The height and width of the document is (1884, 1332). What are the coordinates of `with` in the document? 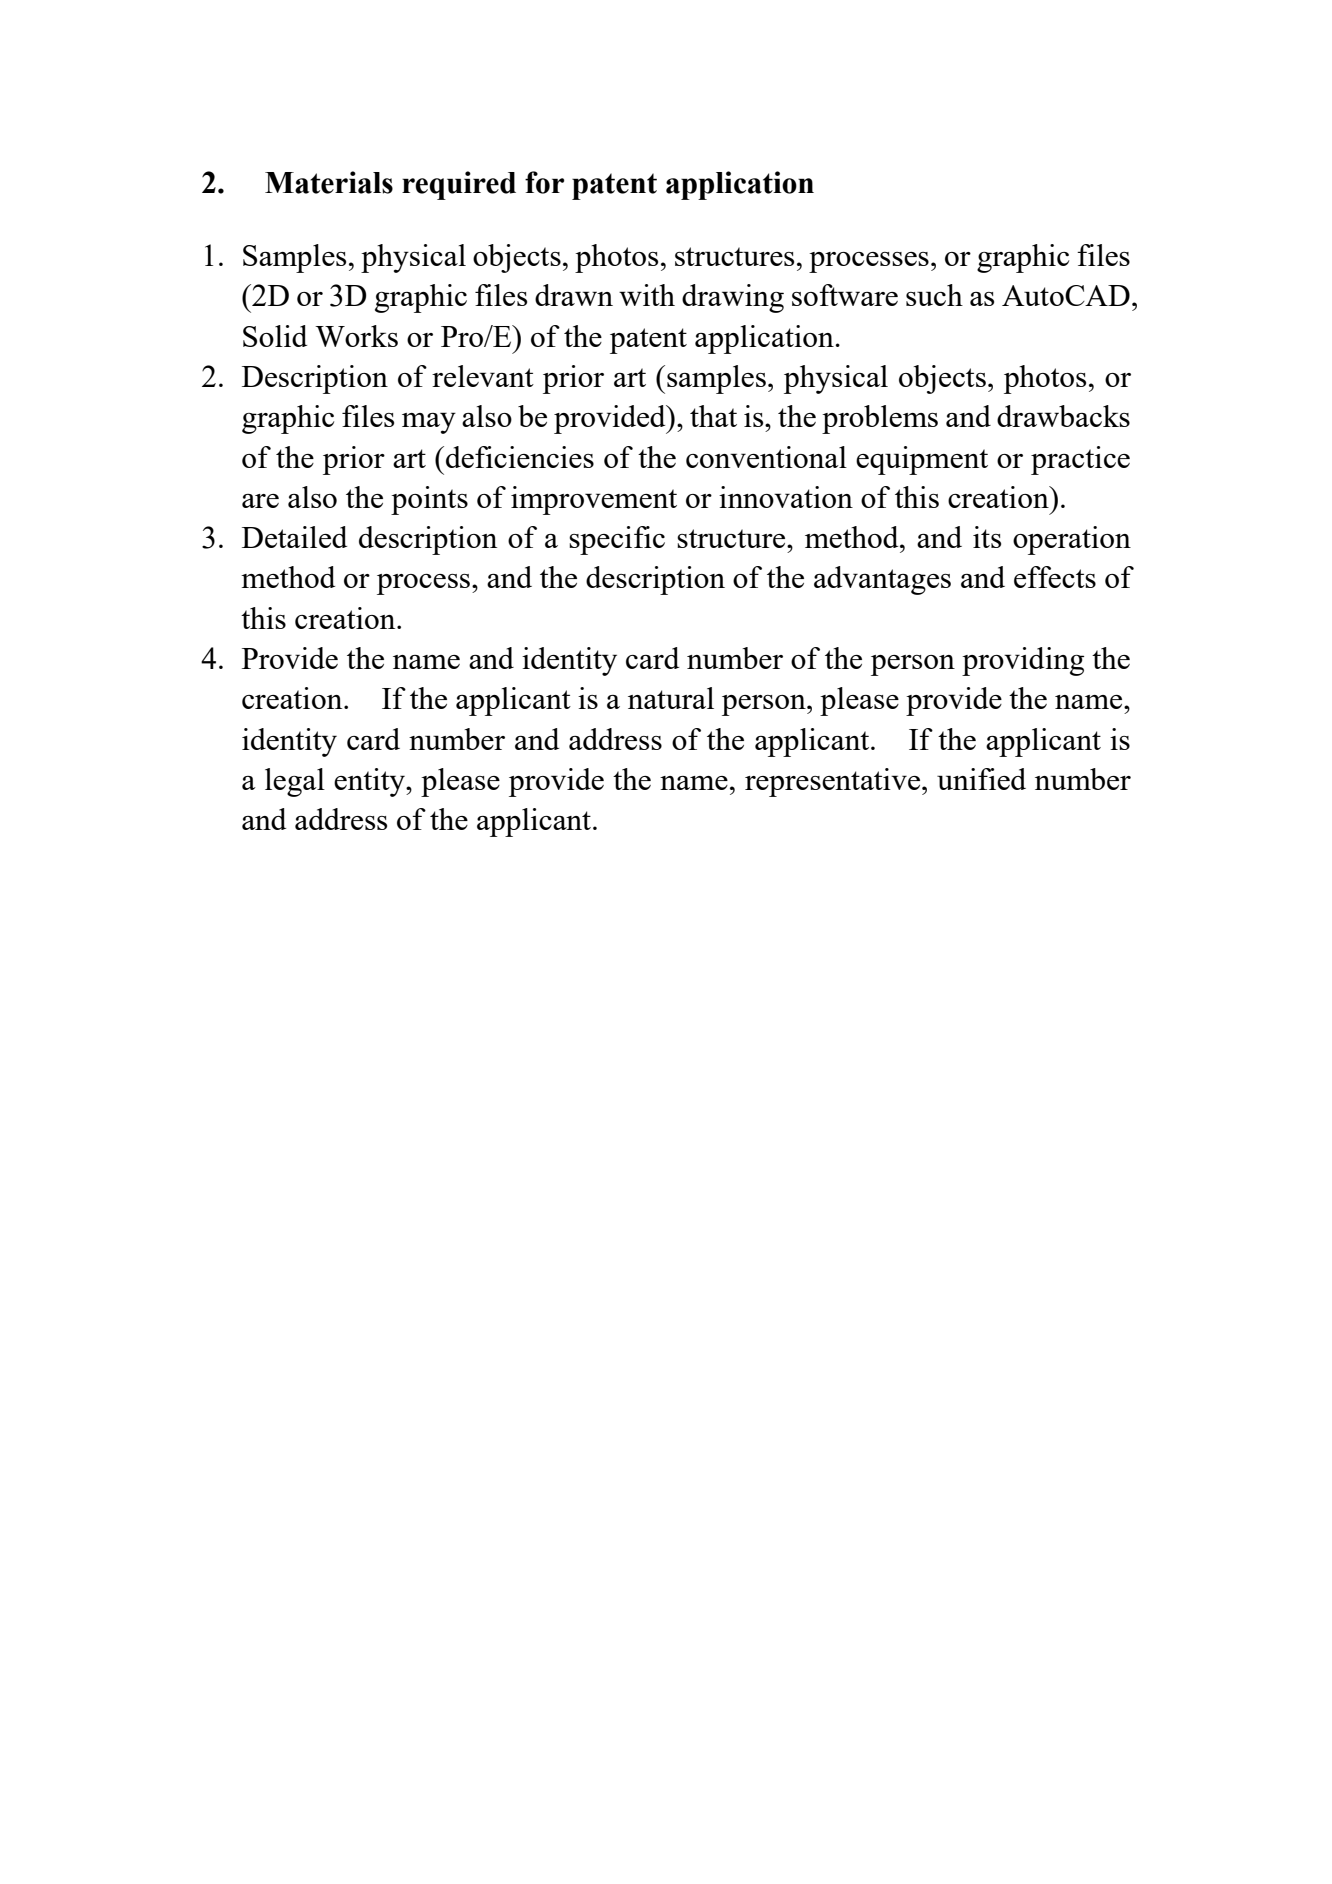 It's located at (647, 295).
